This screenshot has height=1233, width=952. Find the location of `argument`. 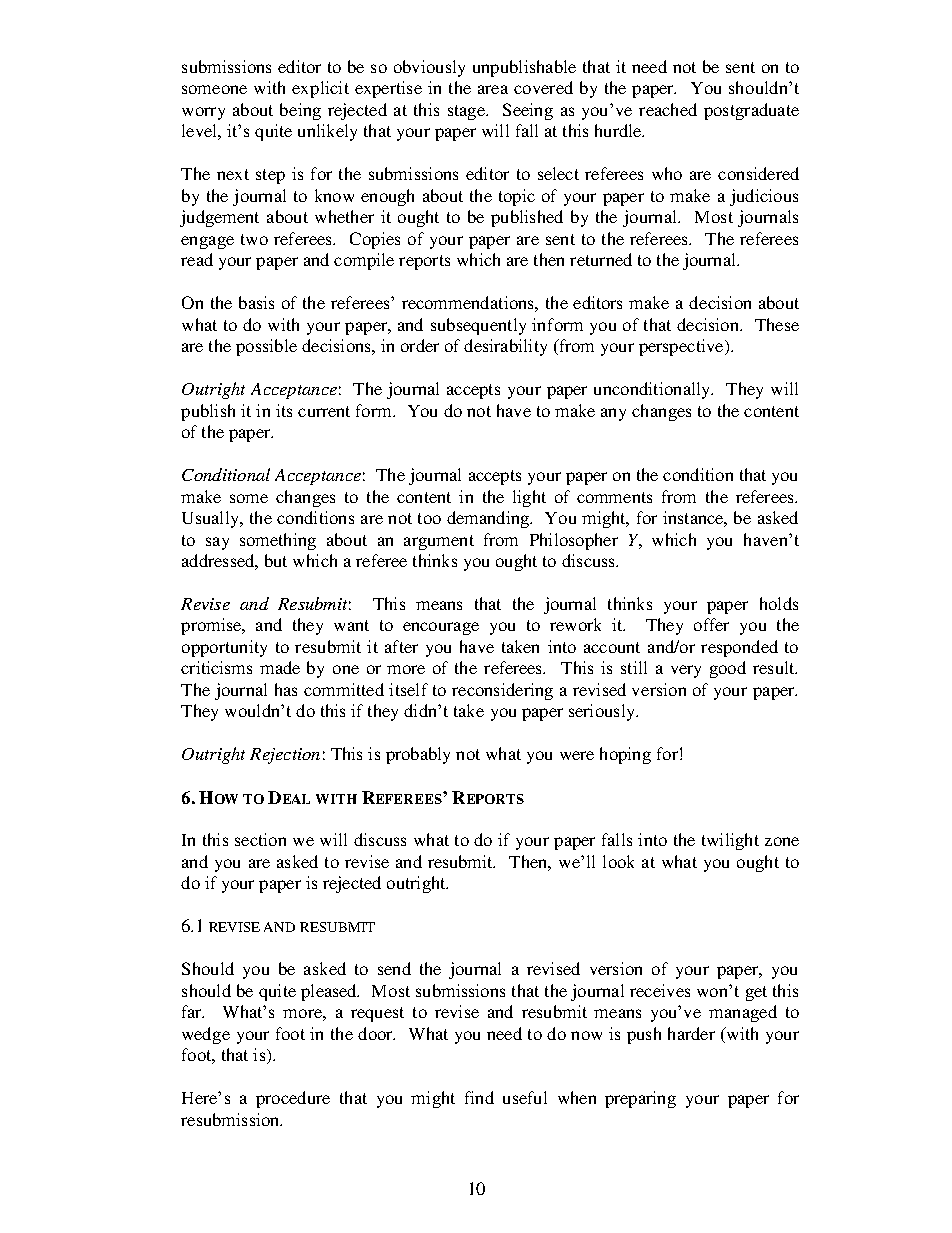

argument is located at coordinates (439, 542).
